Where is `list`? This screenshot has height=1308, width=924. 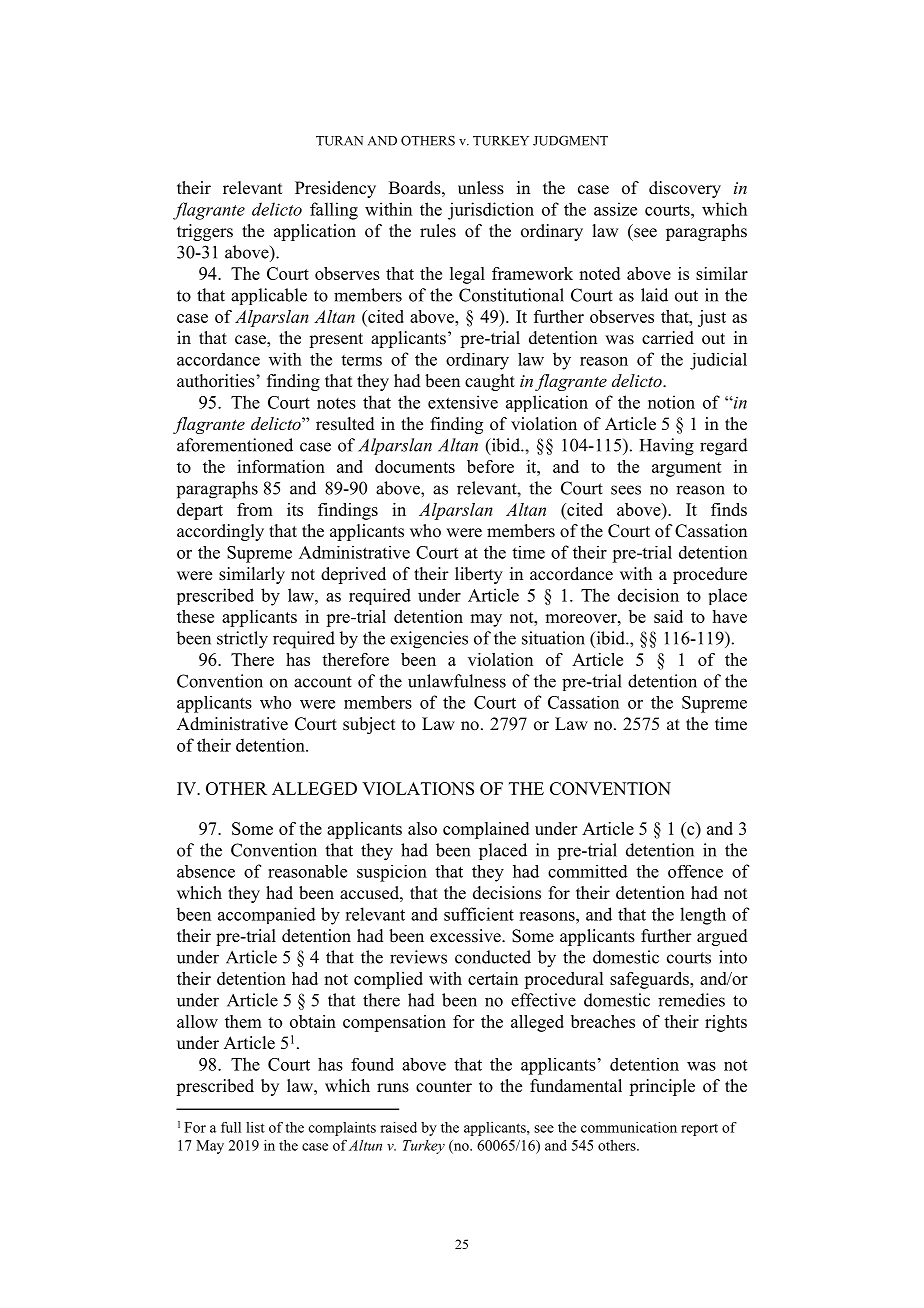 list is located at coordinates (255, 1127).
